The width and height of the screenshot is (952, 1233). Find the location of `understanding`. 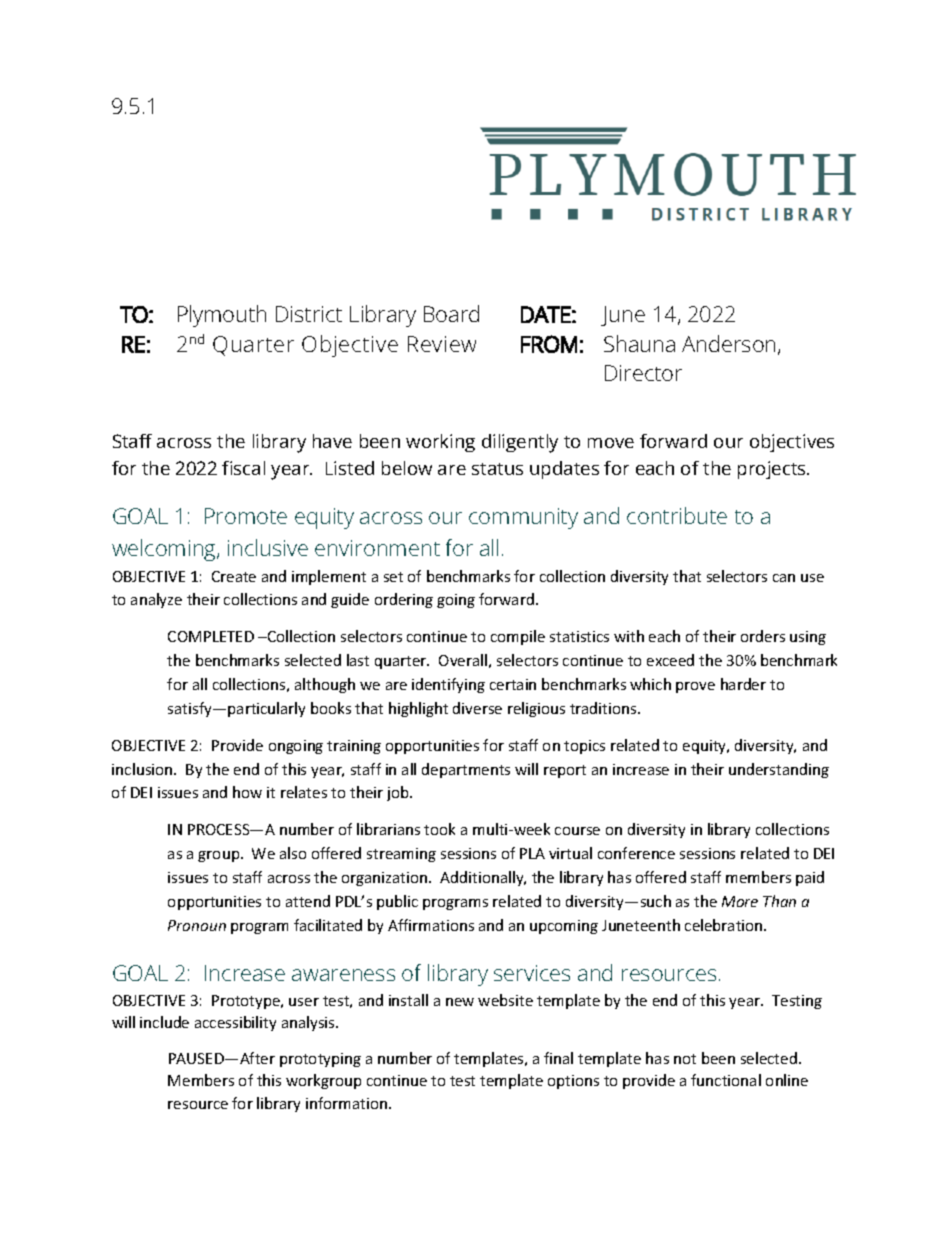

understanding is located at coordinates (779, 770).
